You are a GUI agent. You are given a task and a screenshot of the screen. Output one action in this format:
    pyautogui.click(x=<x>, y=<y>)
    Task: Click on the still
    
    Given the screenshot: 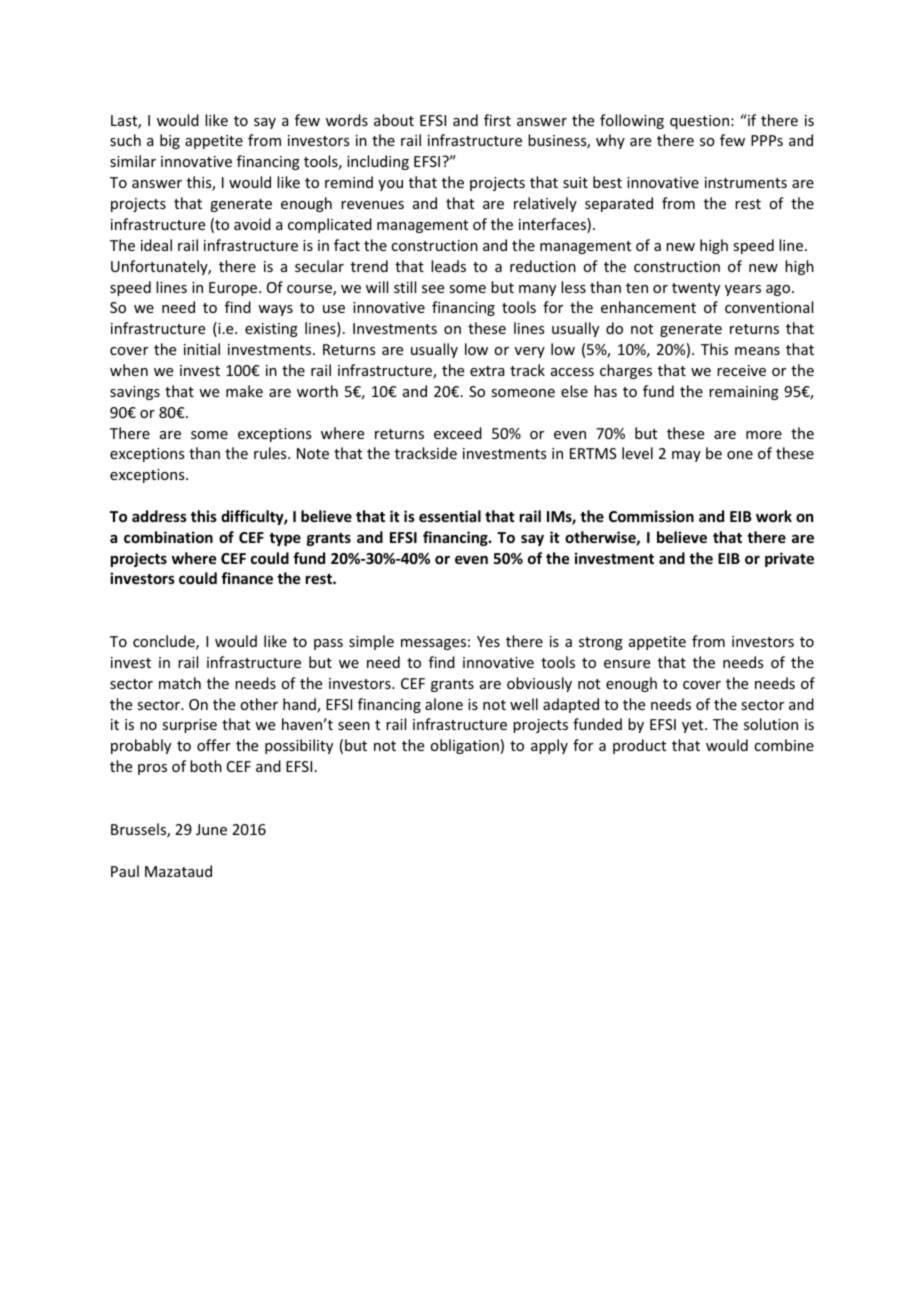 What is the action you would take?
    pyautogui.click(x=405, y=287)
